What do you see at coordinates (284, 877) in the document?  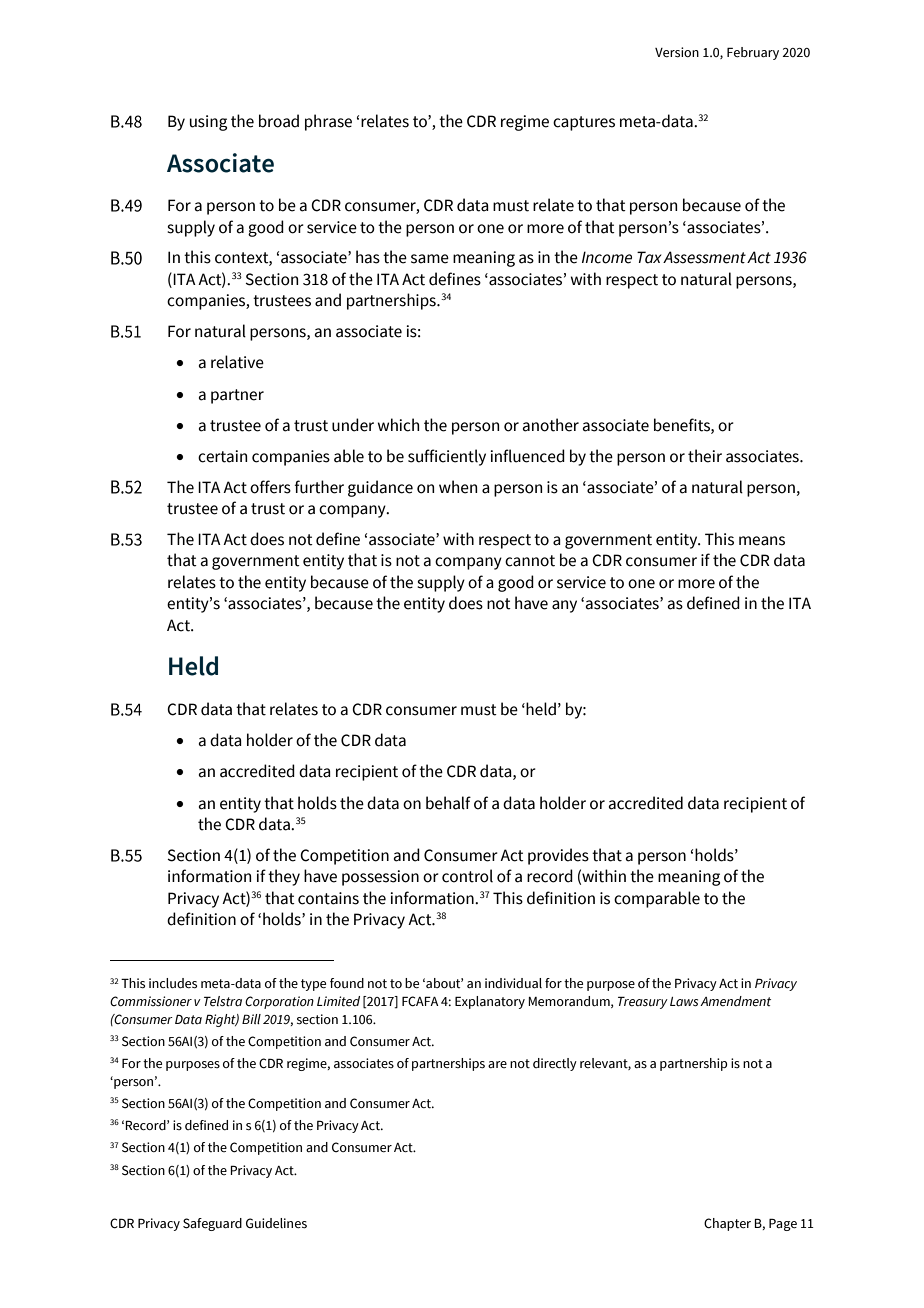 I see `they` at bounding box center [284, 877].
